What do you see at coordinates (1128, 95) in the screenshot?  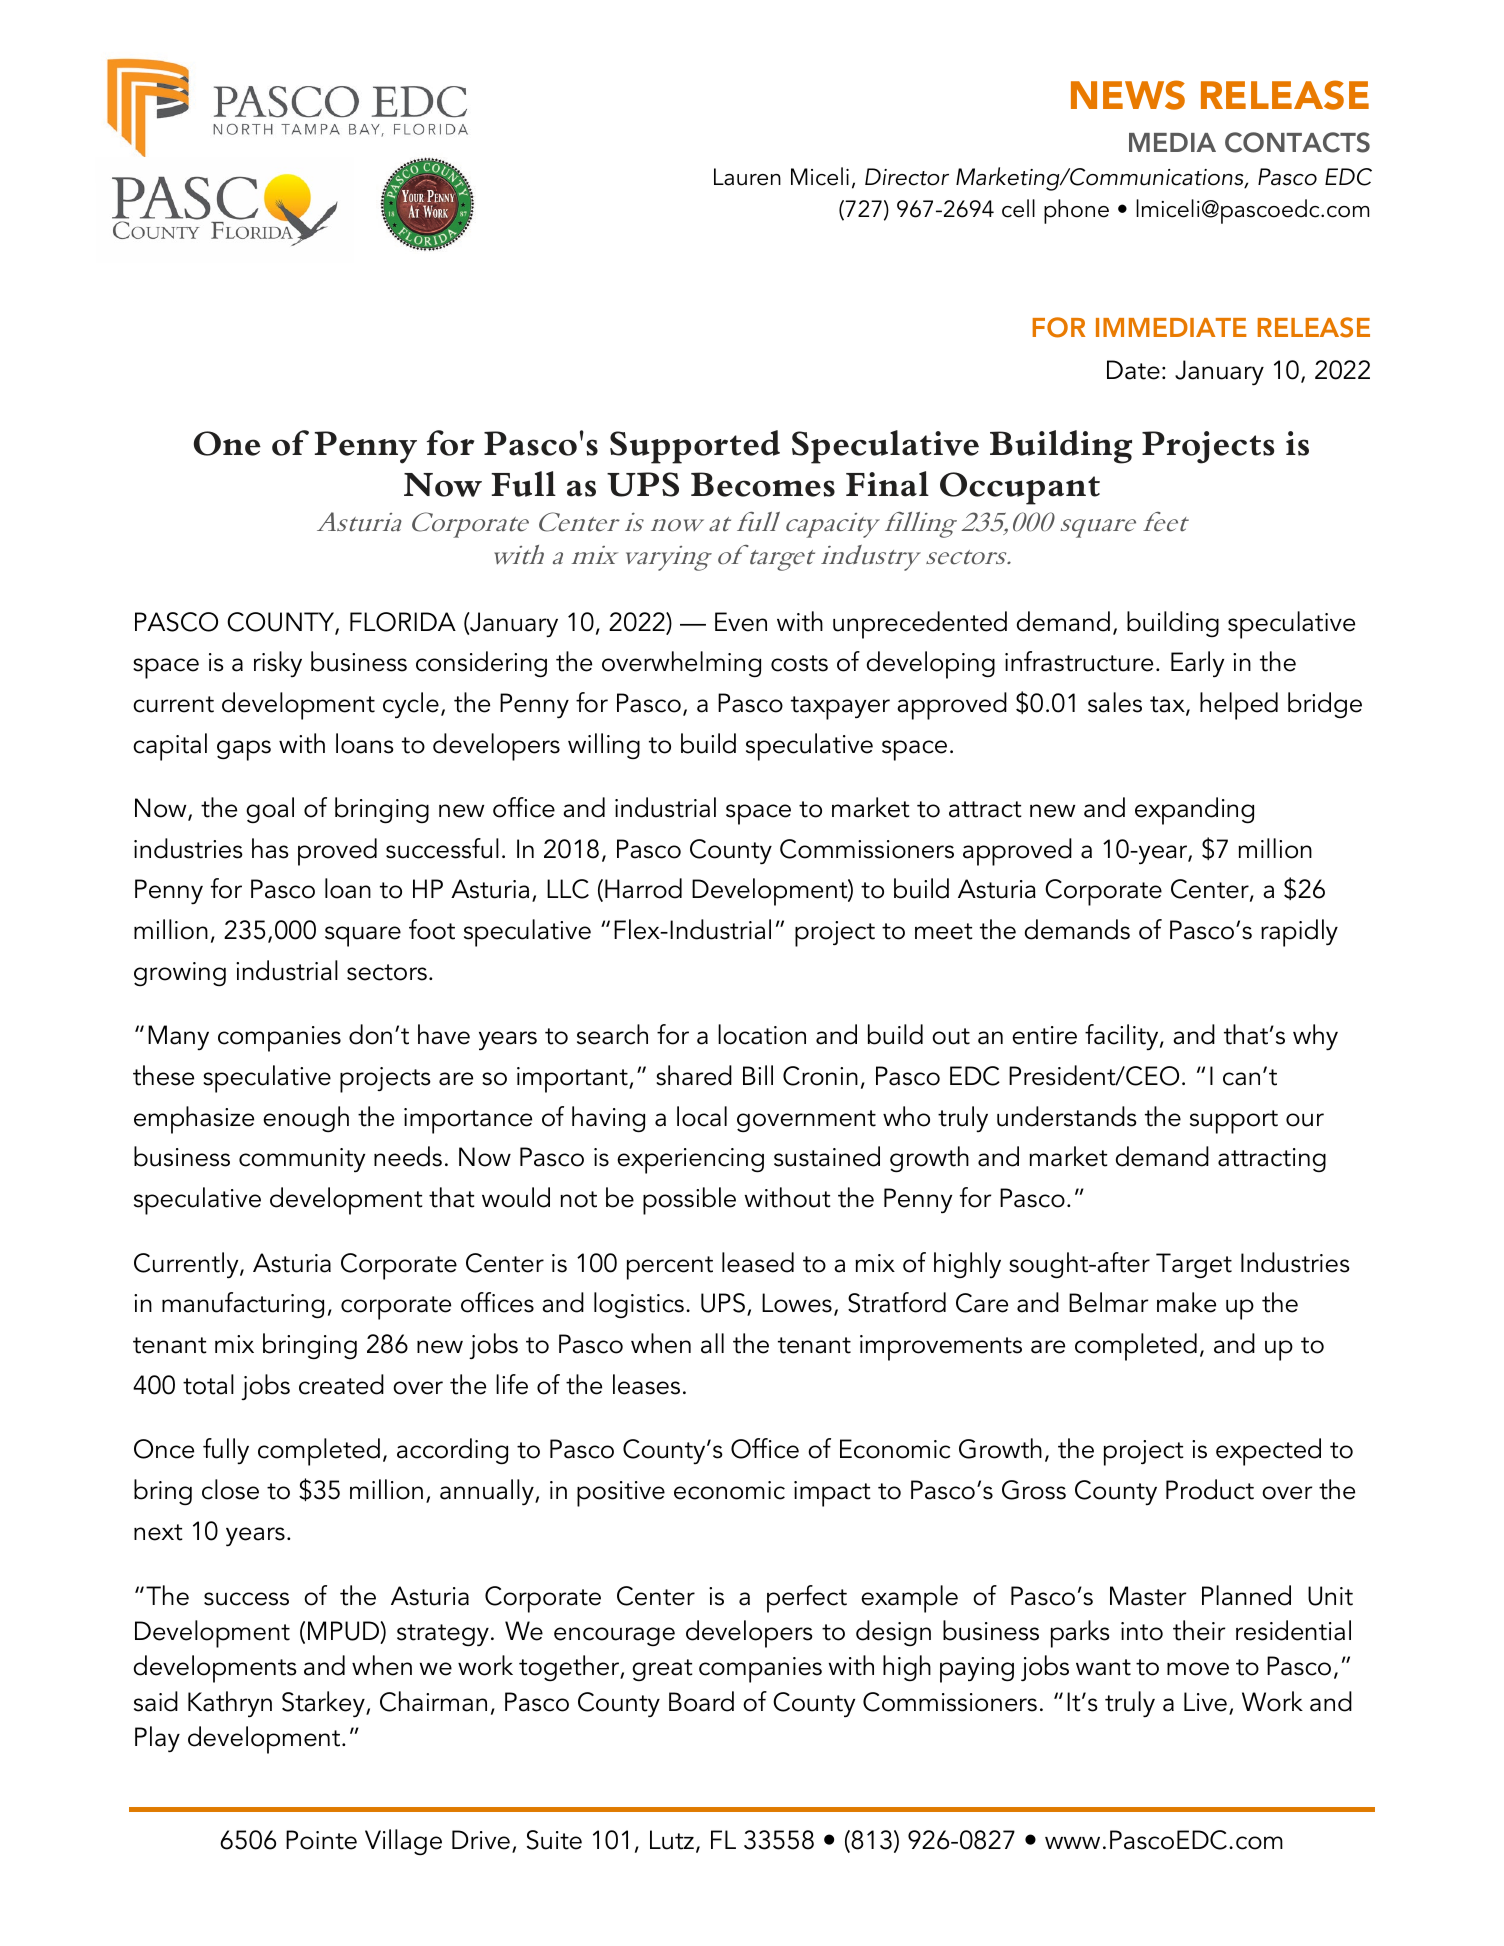 I see `NEWS` at bounding box center [1128, 95].
